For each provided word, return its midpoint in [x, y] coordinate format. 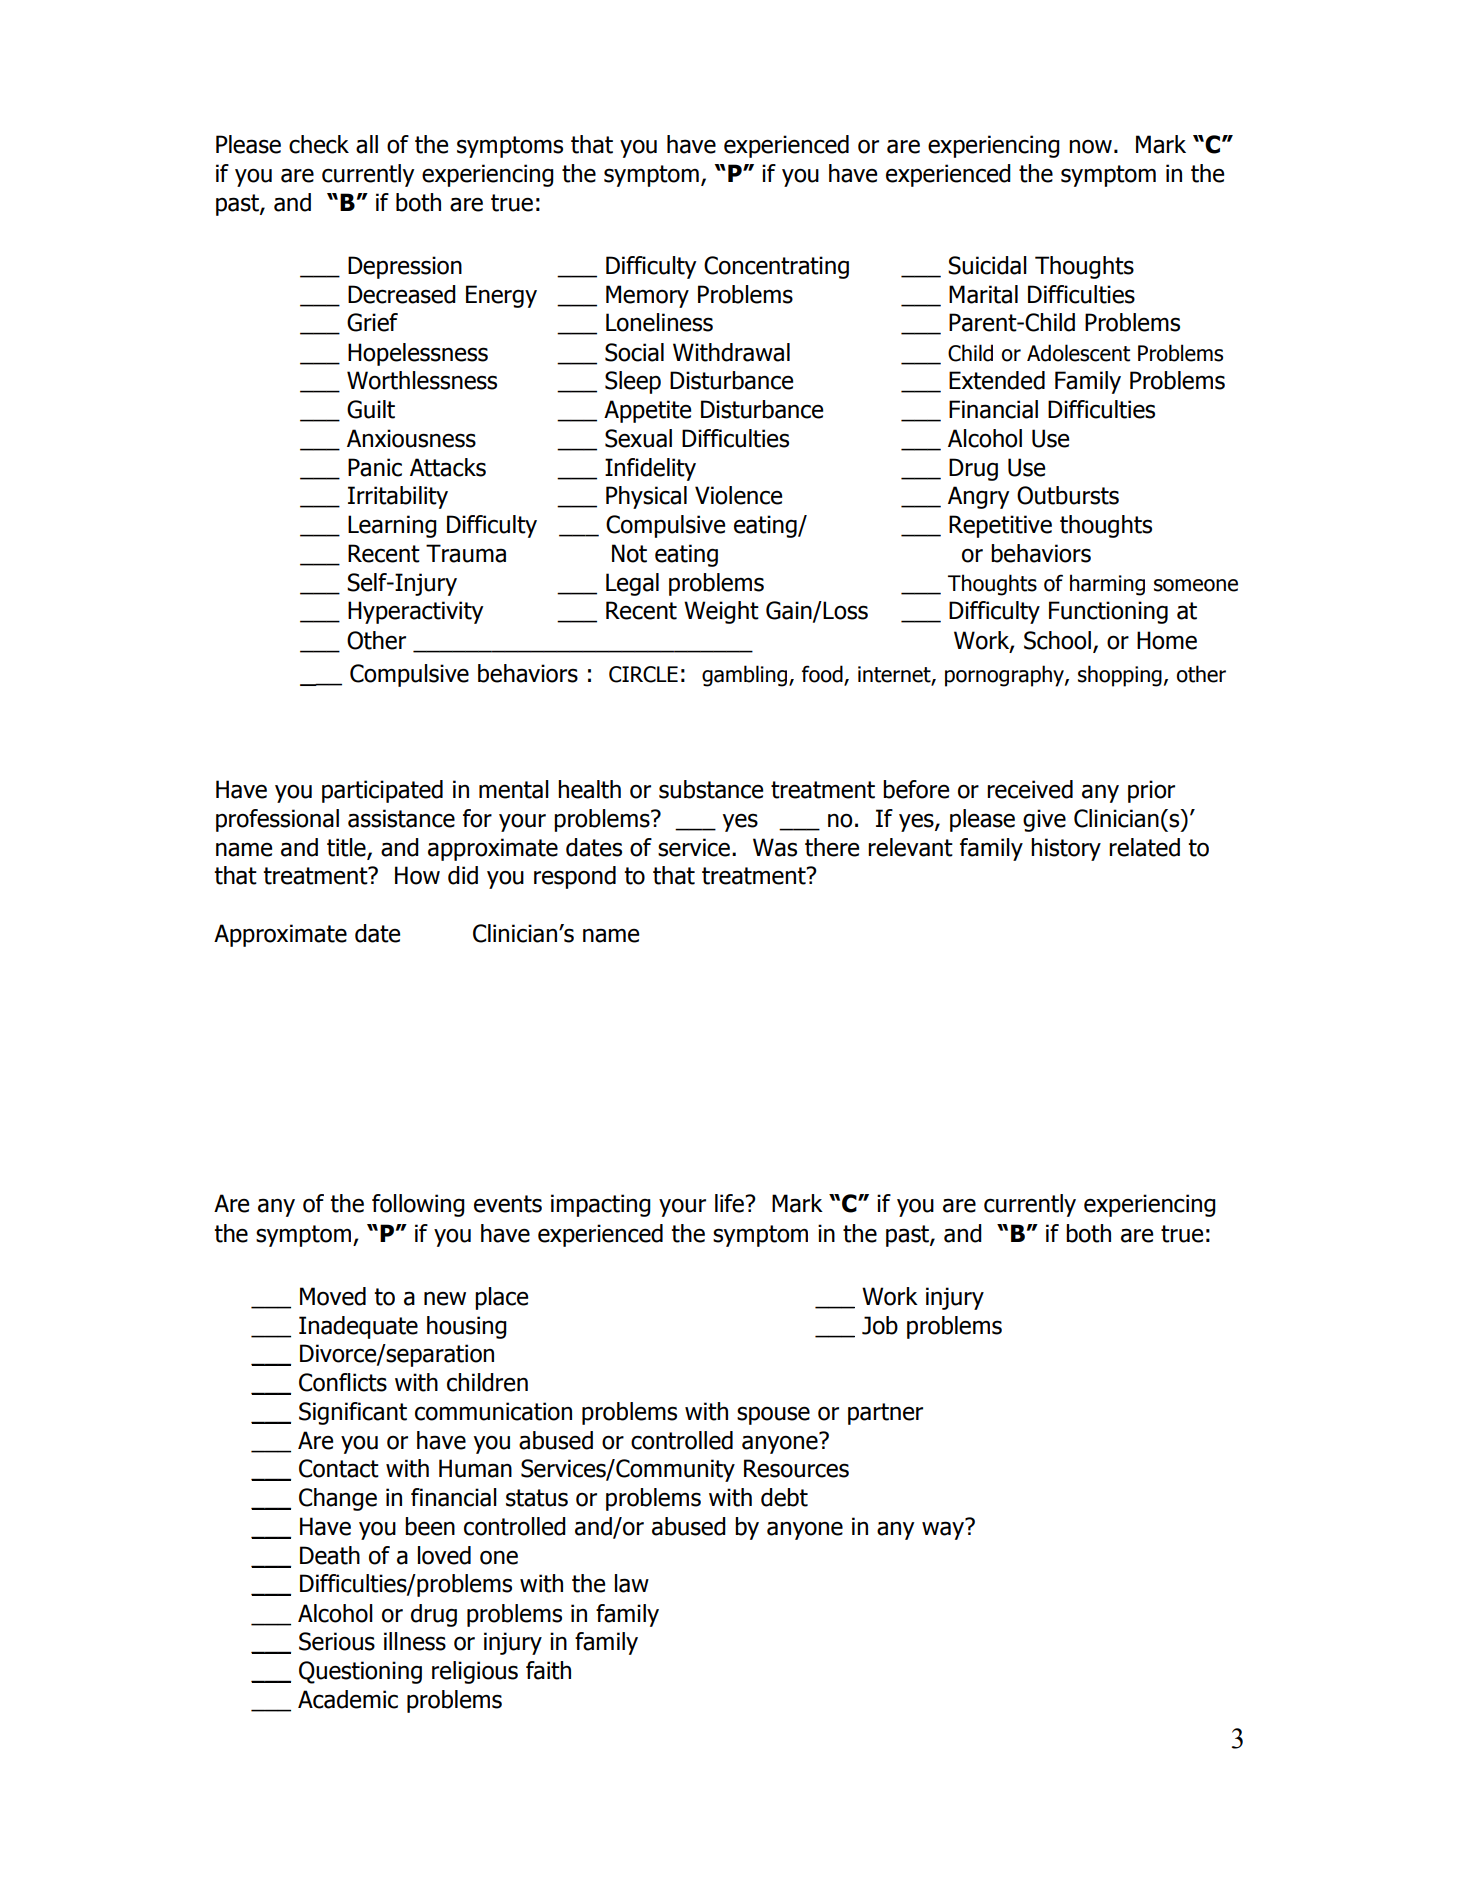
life [730, 1203]
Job [880, 1325]
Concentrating [776, 267]
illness [415, 1641]
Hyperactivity [416, 612]
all [367, 144]
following [418, 1205]
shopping [1120, 676]
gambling [746, 676]
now [1090, 147]
